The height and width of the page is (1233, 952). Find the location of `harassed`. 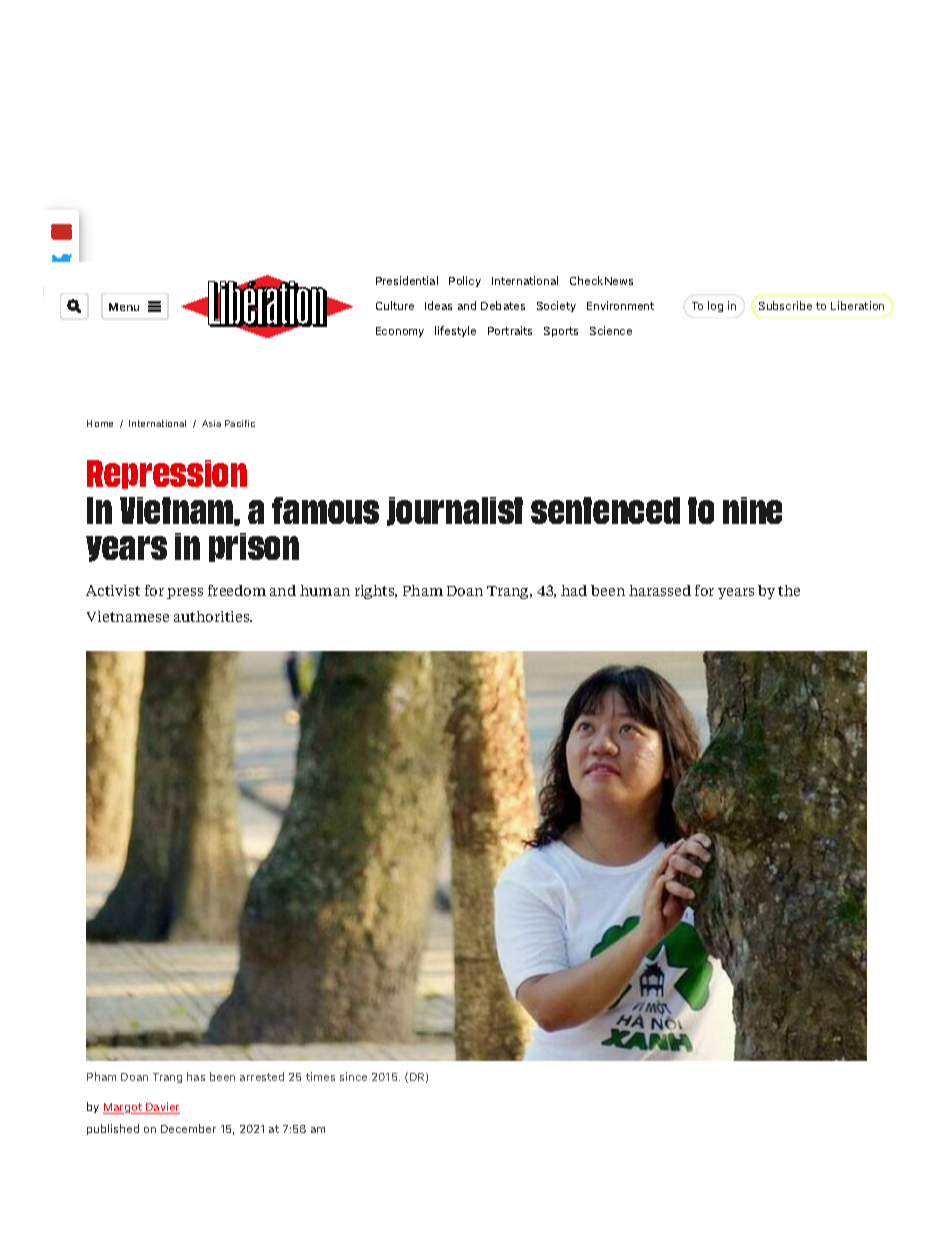

harassed is located at coordinates (660, 590).
